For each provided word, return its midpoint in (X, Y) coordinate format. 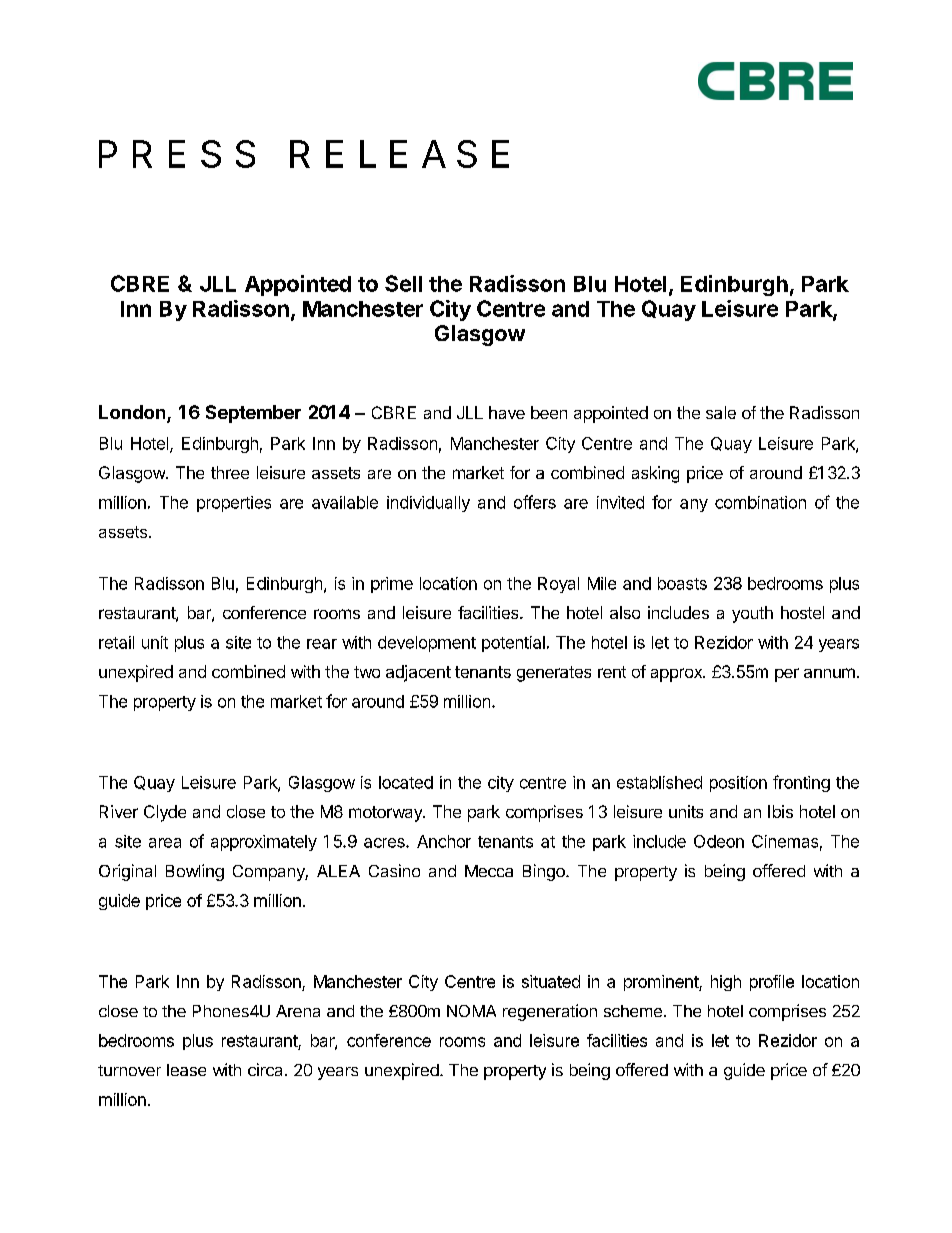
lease (186, 1070)
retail (116, 642)
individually (428, 504)
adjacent (418, 673)
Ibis (780, 811)
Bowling (195, 872)
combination (760, 502)
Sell (403, 283)
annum (829, 673)
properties (234, 504)
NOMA (471, 1011)
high (726, 983)
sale (721, 412)
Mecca (489, 871)
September (253, 414)
